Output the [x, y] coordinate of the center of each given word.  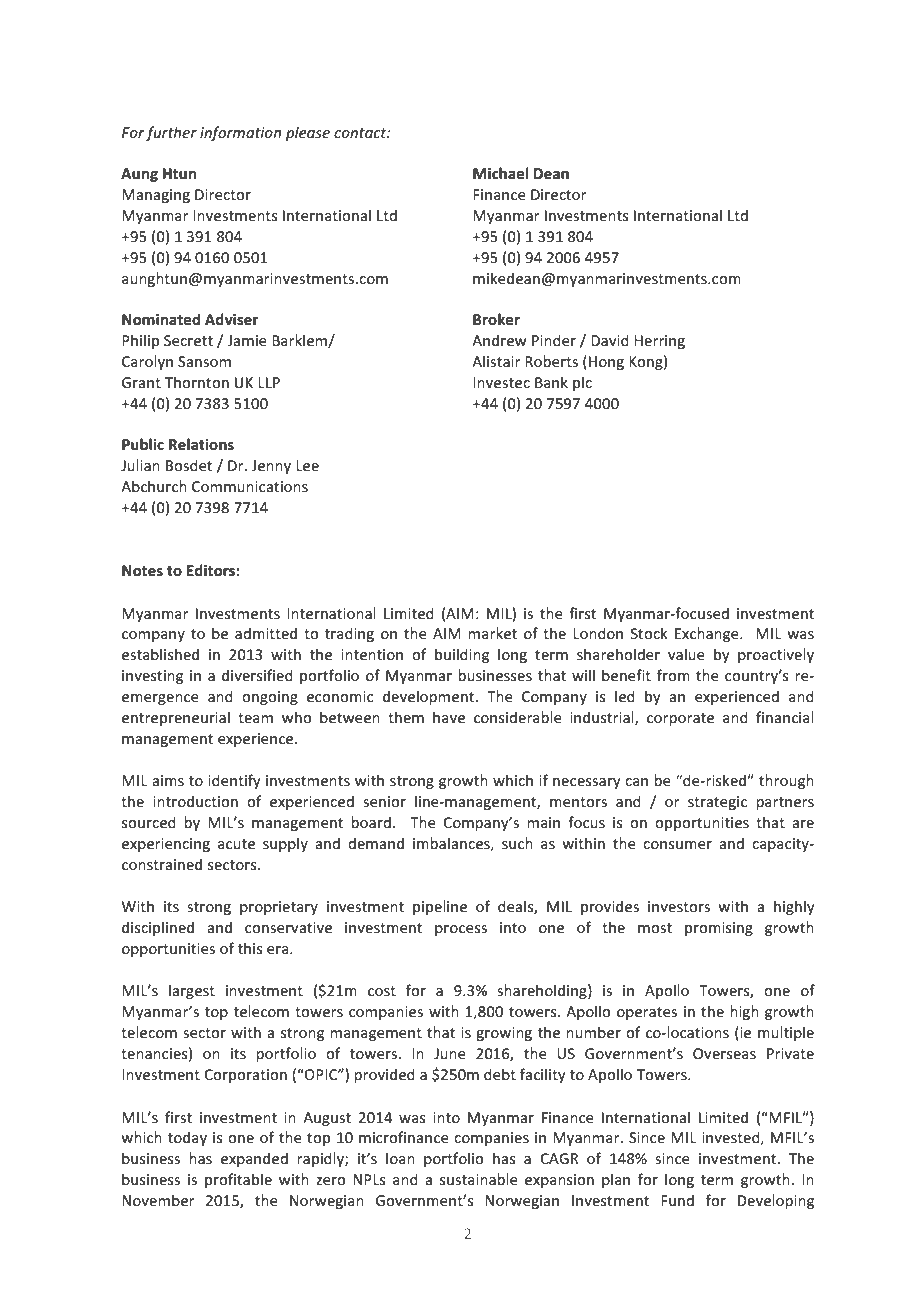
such [517, 843]
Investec [501, 382]
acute [236, 844]
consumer [677, 845]
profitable [238, 1180]
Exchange [708, 634]
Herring [659, 342]
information [240, 133]
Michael [501, 173]
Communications [250, 486]
